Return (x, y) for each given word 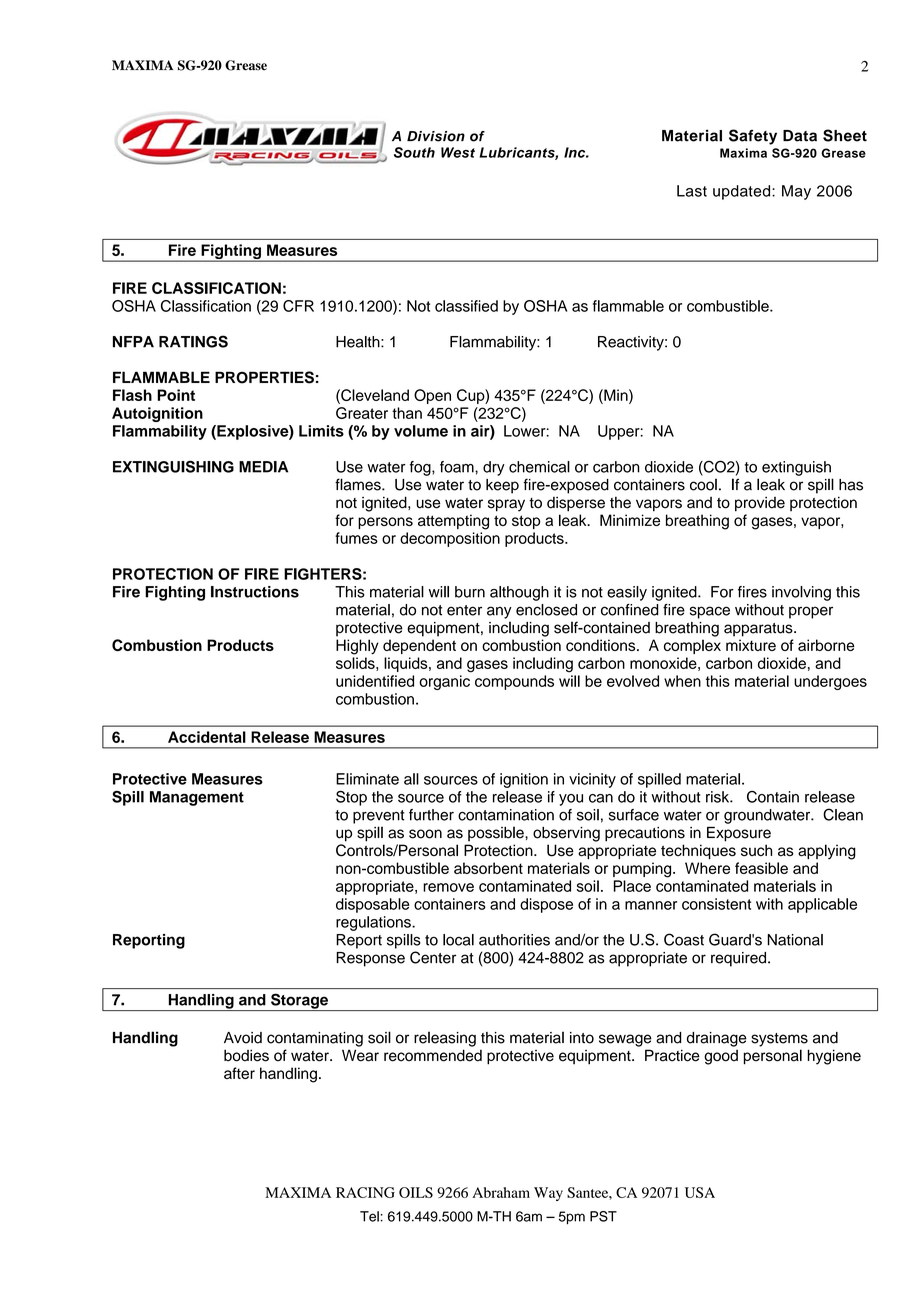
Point (176, 395)
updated (743, 192)
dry (494, 468)
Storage (299, 1002)
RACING (365, 1192)
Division (436, 136)
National (795, 940)
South (414, 152)
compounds (514, 682)
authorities (514, 940)
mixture (751, 645)
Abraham (501, 1192)
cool (703, 484)
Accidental (207, 737)
